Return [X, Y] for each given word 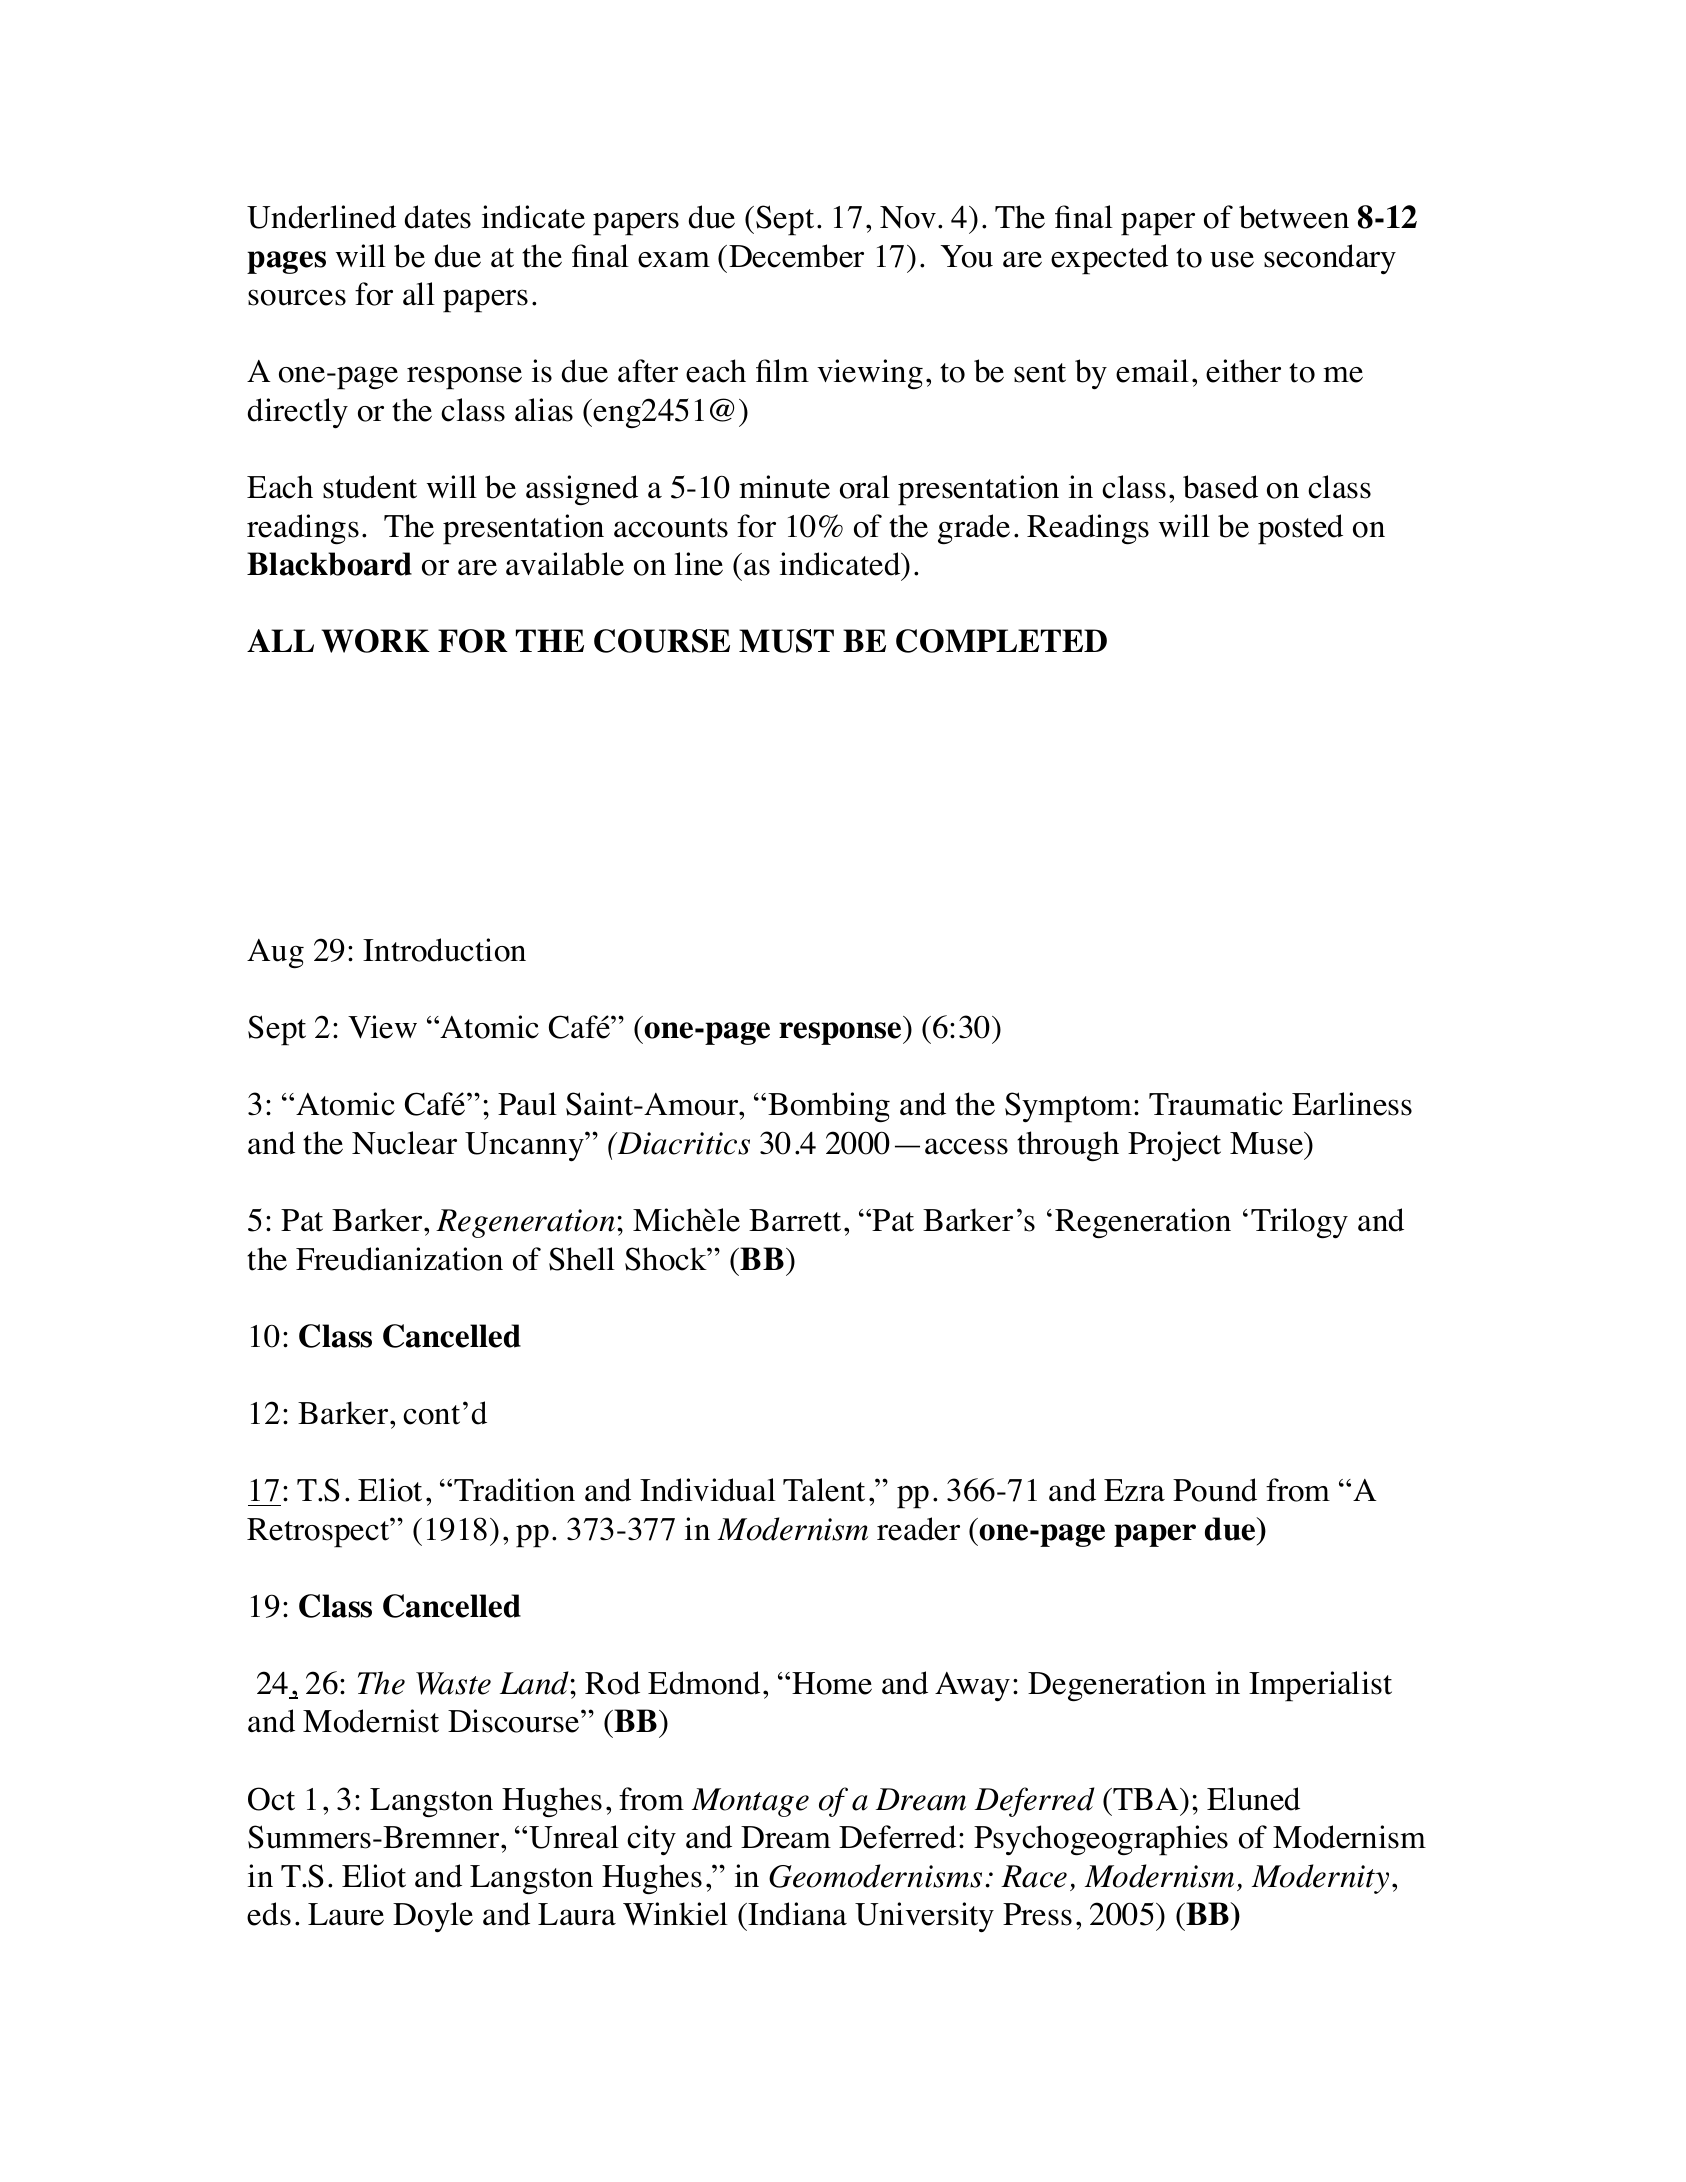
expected [1109, 259]
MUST [786, 641]
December [796, 256]
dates [438, 217]
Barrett [795, 1220]
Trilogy [1299, 1223]
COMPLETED [1001, 641]
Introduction [444, 950]
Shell [582, 1259]
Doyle [433, 1917]
